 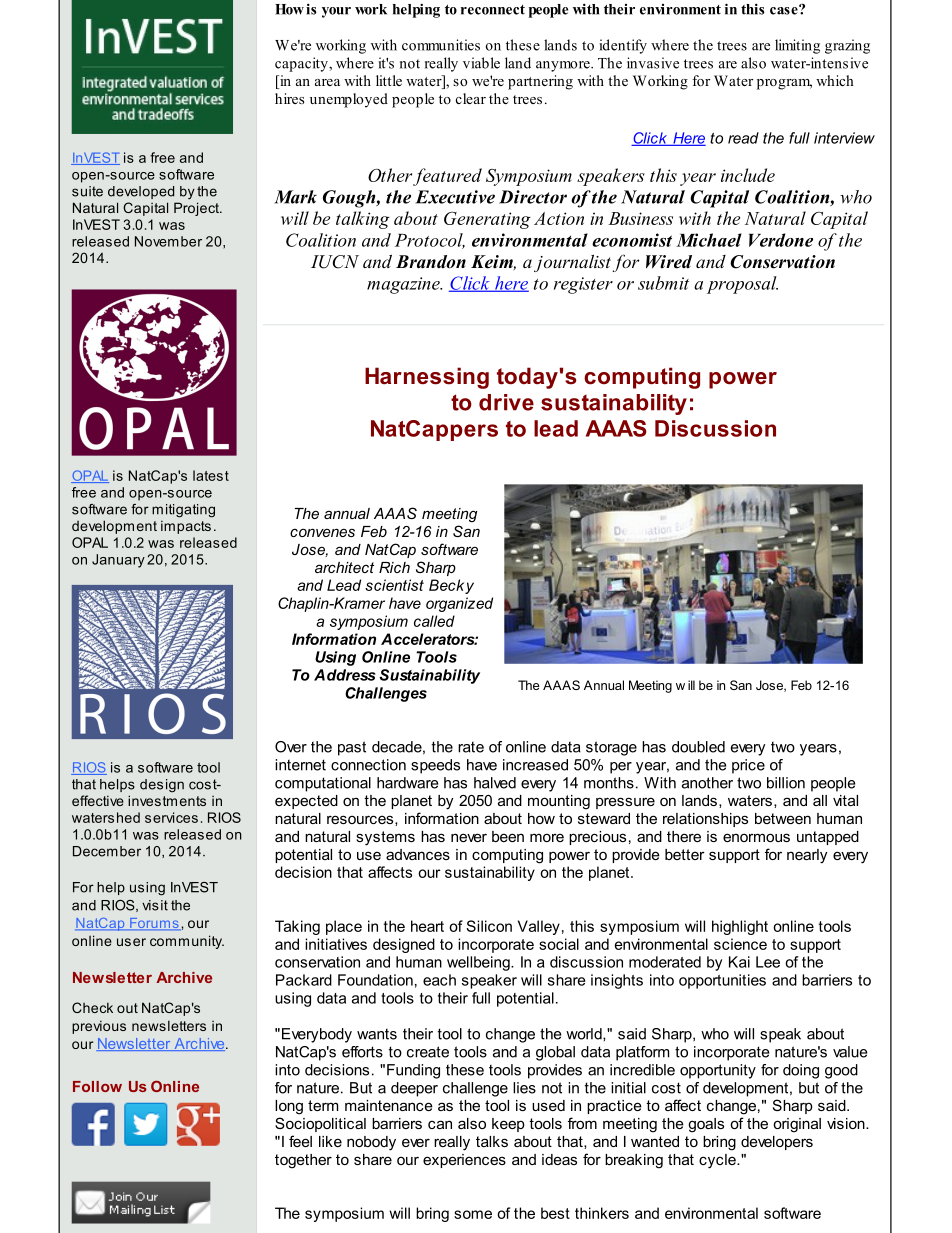 What do you see at coordinates (394, 567) in the screenshot?
I see `Rich` at bounding box center [394, 567].
